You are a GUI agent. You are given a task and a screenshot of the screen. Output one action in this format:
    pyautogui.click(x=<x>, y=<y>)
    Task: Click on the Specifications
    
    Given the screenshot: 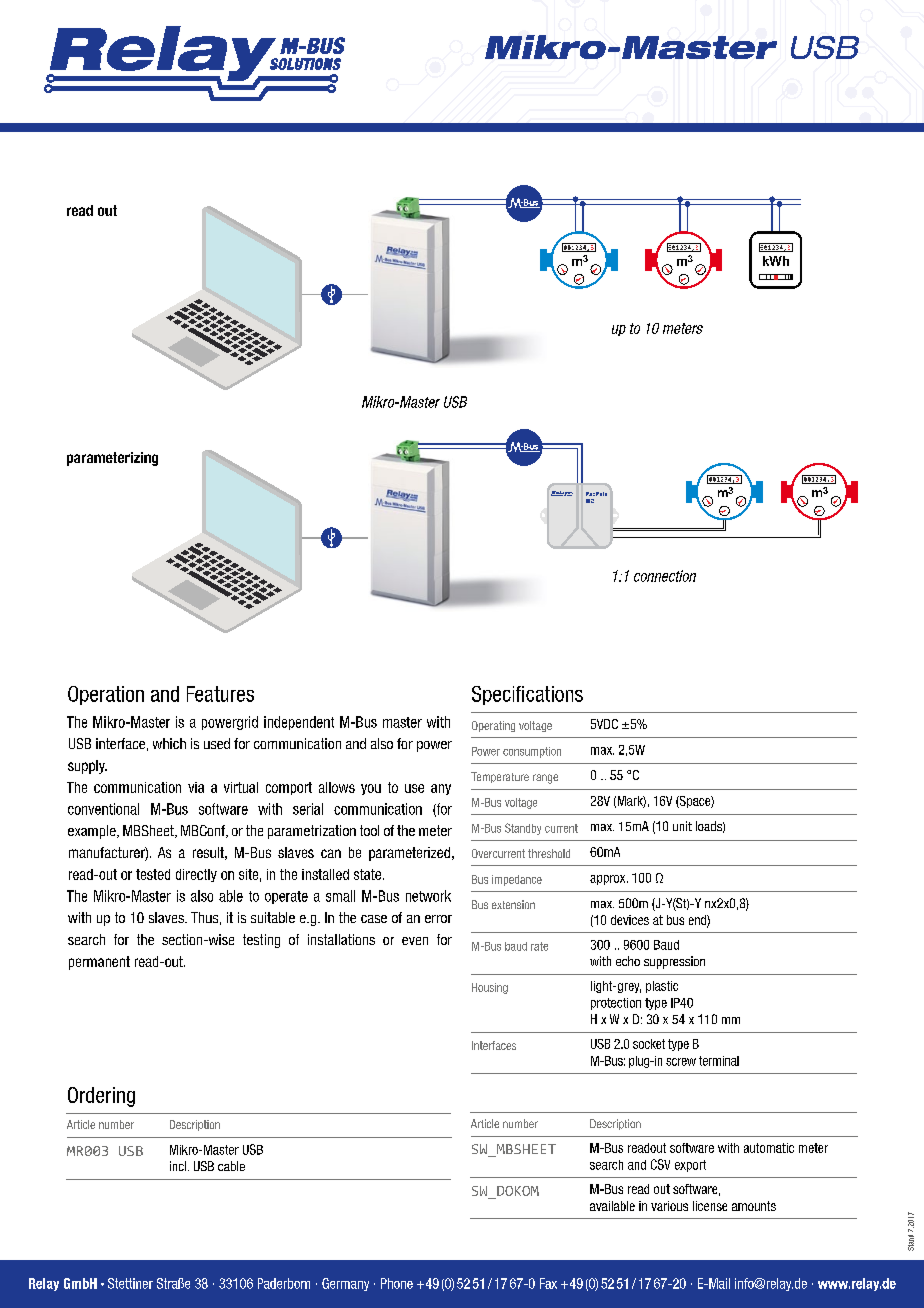 What is the action you would take?
    pyautogui.click(x=527, y=695)
